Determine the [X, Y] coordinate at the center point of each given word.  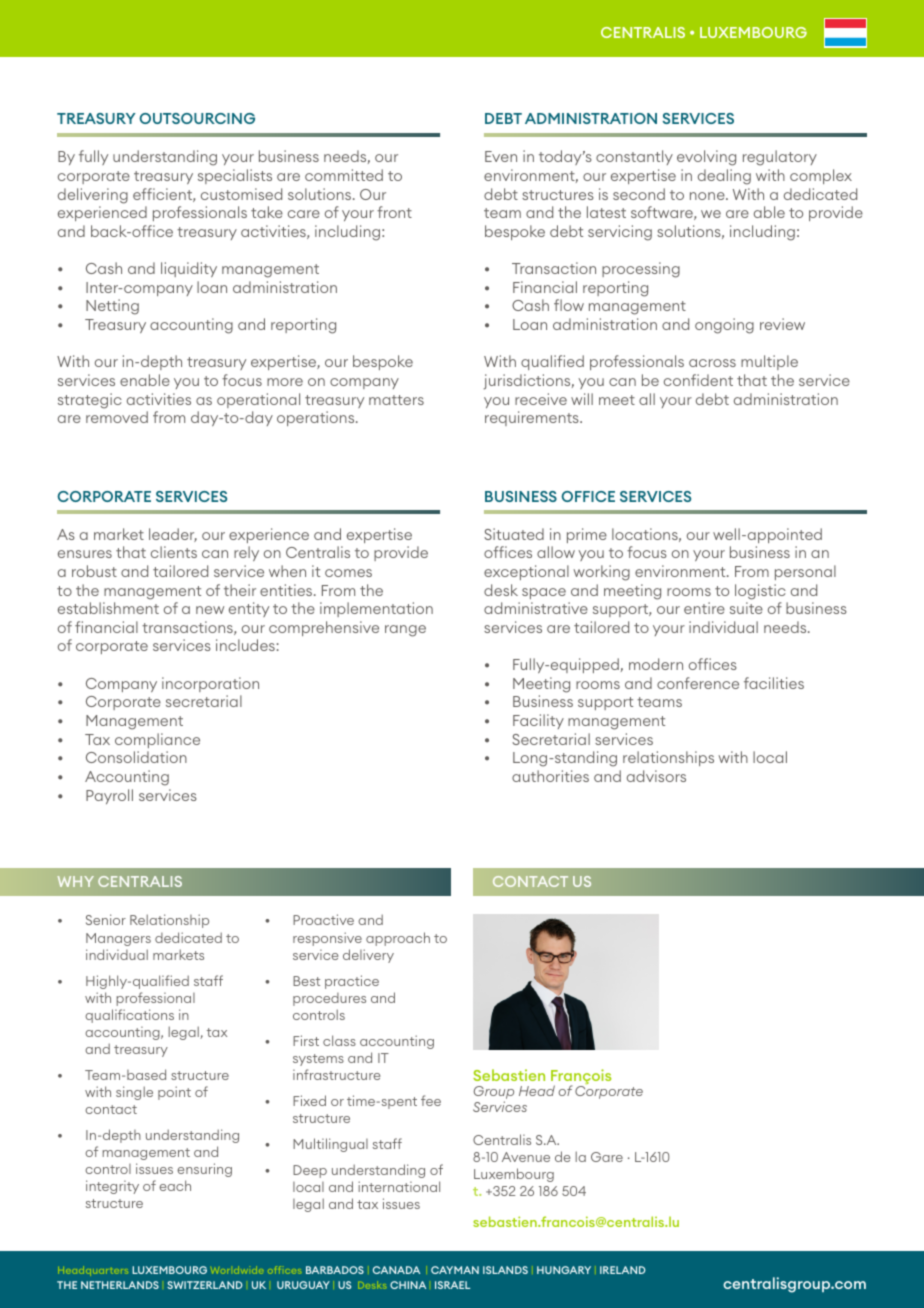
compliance [157, 740]
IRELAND [623, 1270]
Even [501, 156]
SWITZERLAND [205, 1285]
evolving [706, 158]
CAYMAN [455, 1270]
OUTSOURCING [197, 118]
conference [698, 683]
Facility [538, 721]
